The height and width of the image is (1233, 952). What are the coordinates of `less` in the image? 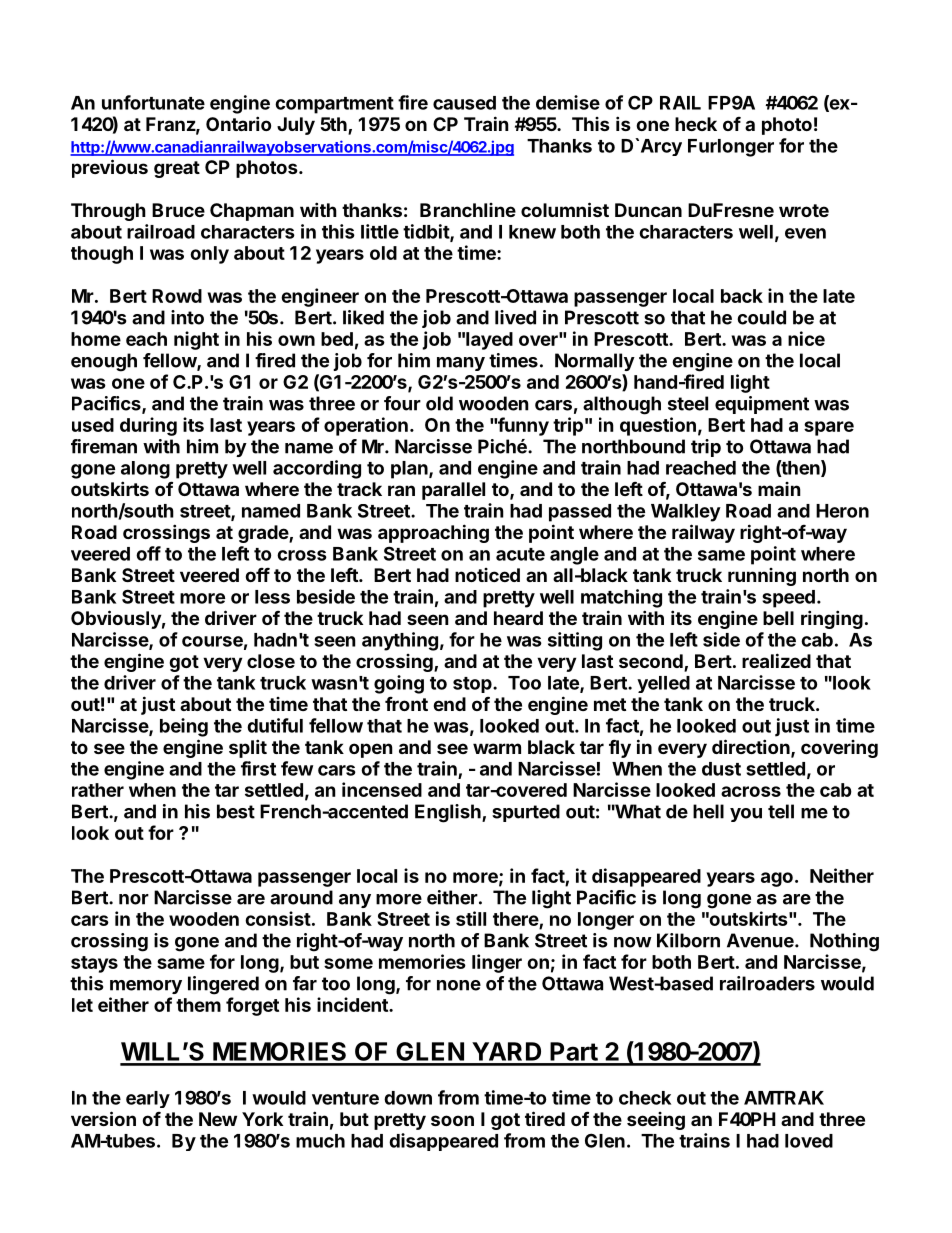 It's located at (272, 597).
